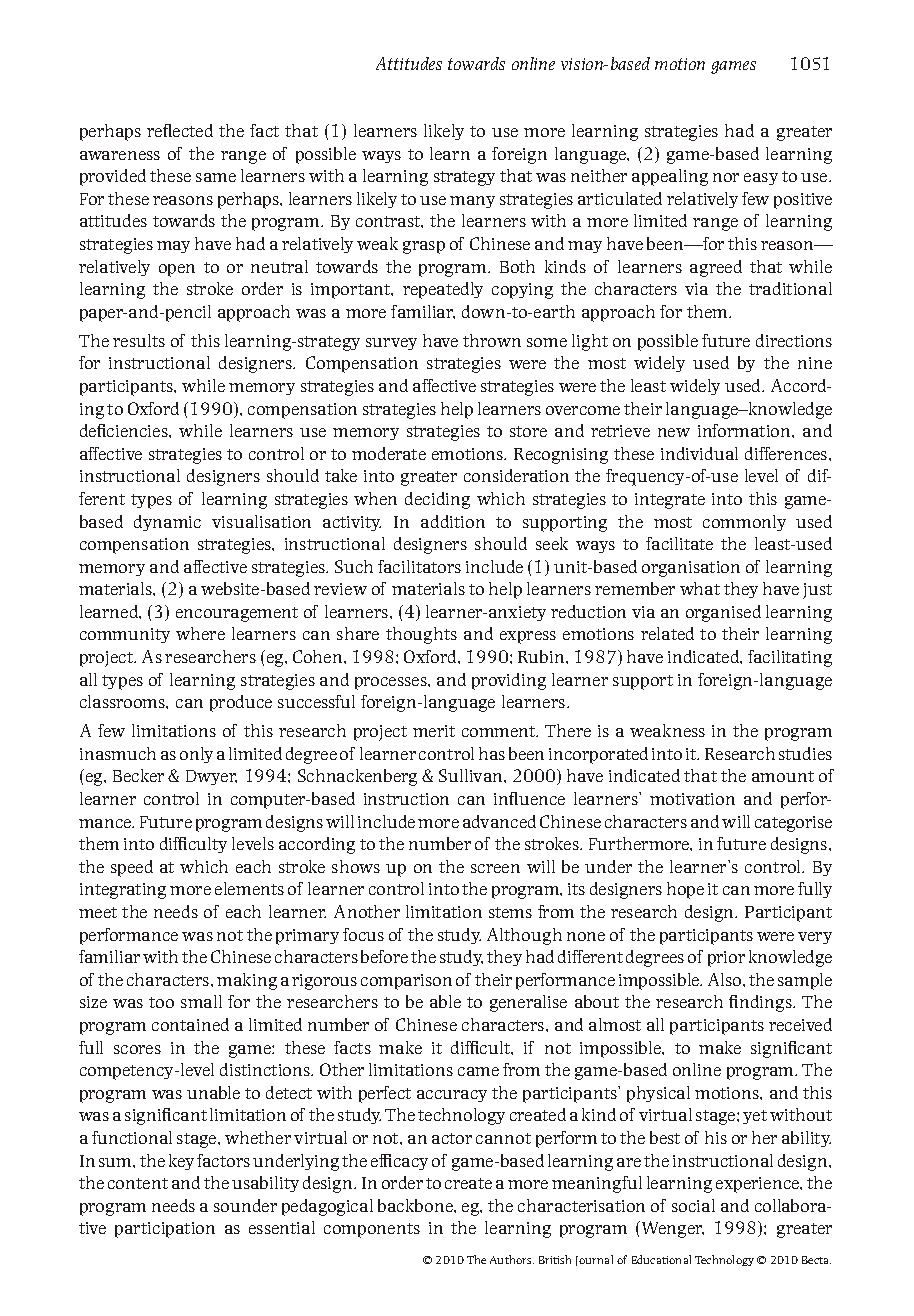 This screenshot has height=1316, width=914. I want to click on content, so click(138, 1183).
